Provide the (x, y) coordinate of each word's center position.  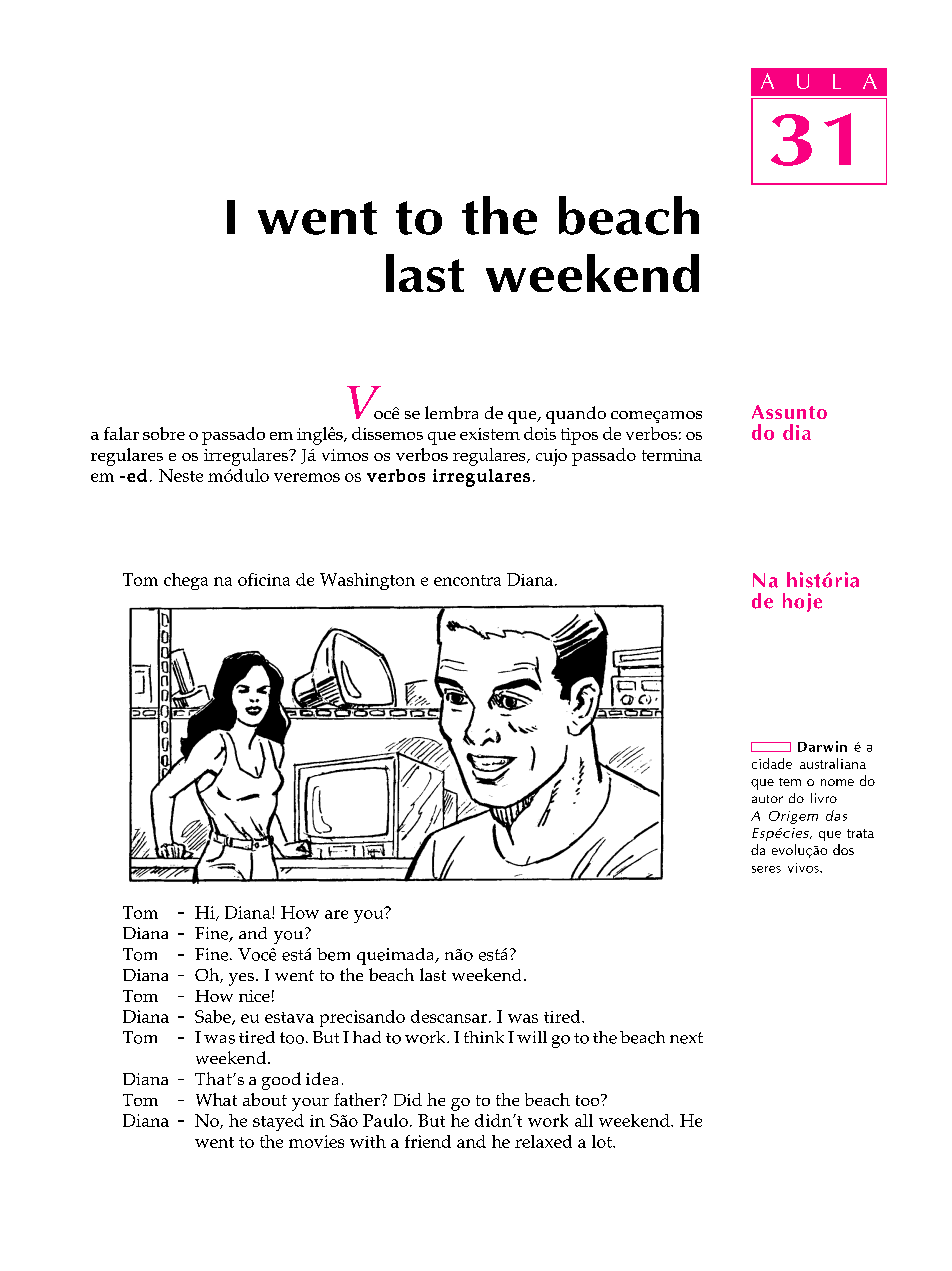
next (686, 1038)
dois (540, 433)
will (532, 1037)
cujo (551, 457)
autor (767, 799)
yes (241, 979)
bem (333, 954)
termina (672, 455)
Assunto (789, 412)
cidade (772, 763)
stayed (278, 1122)
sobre (164, 433)
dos (843, 849)
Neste (181, 475)
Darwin (822, 746)
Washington (367, 581)
